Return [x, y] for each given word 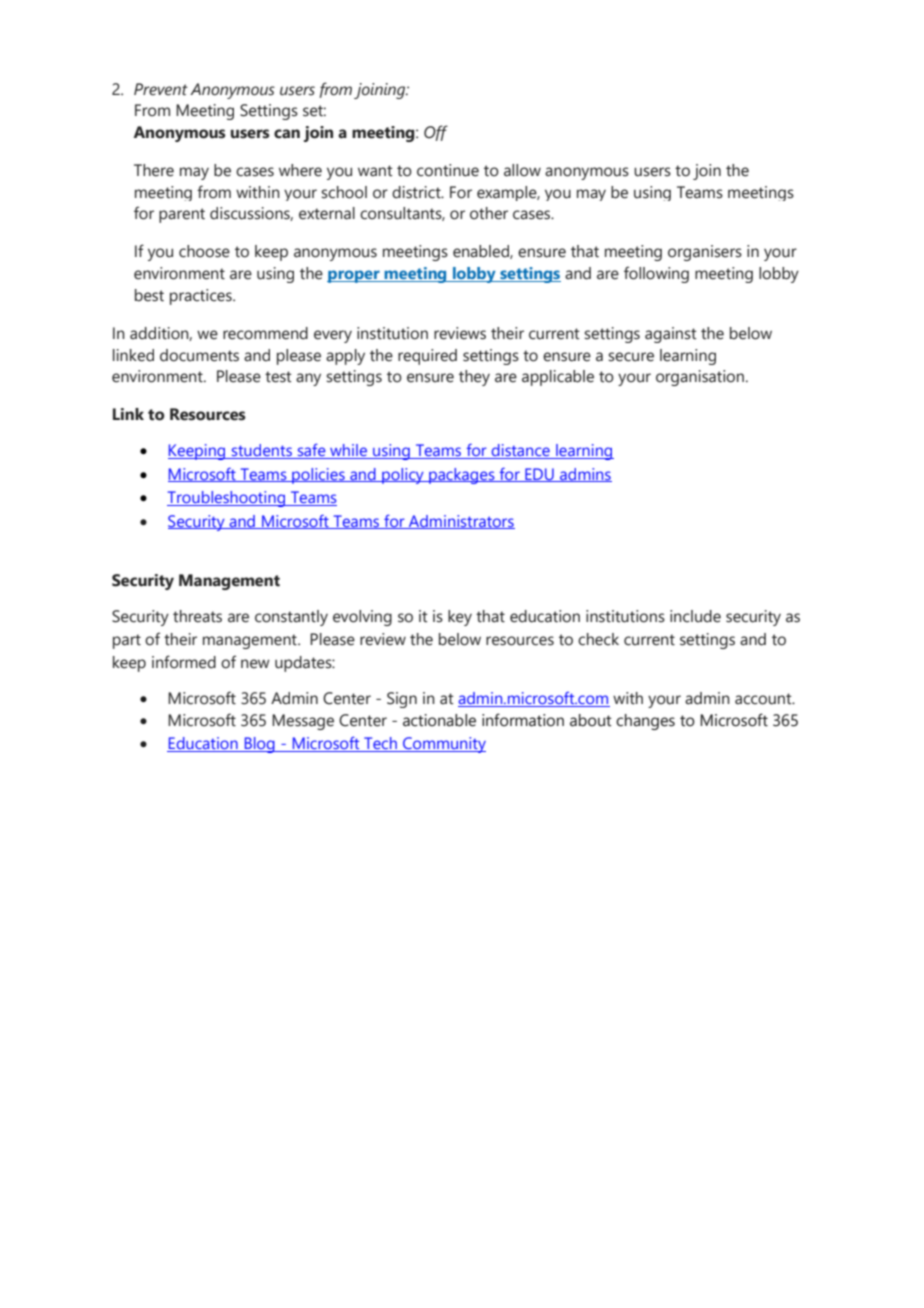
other [489, 213]
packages [462, 476]
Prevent [161, 89]
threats [197, 616]
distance [520, 451]
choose [204, 251]
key [460, 618]
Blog [259, 745]
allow [522, 170]
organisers [705, 253]
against [671, 335]
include [695, 616]
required [427, 357]
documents [199, 355]
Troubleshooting [227, 499]
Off [436, 133]
